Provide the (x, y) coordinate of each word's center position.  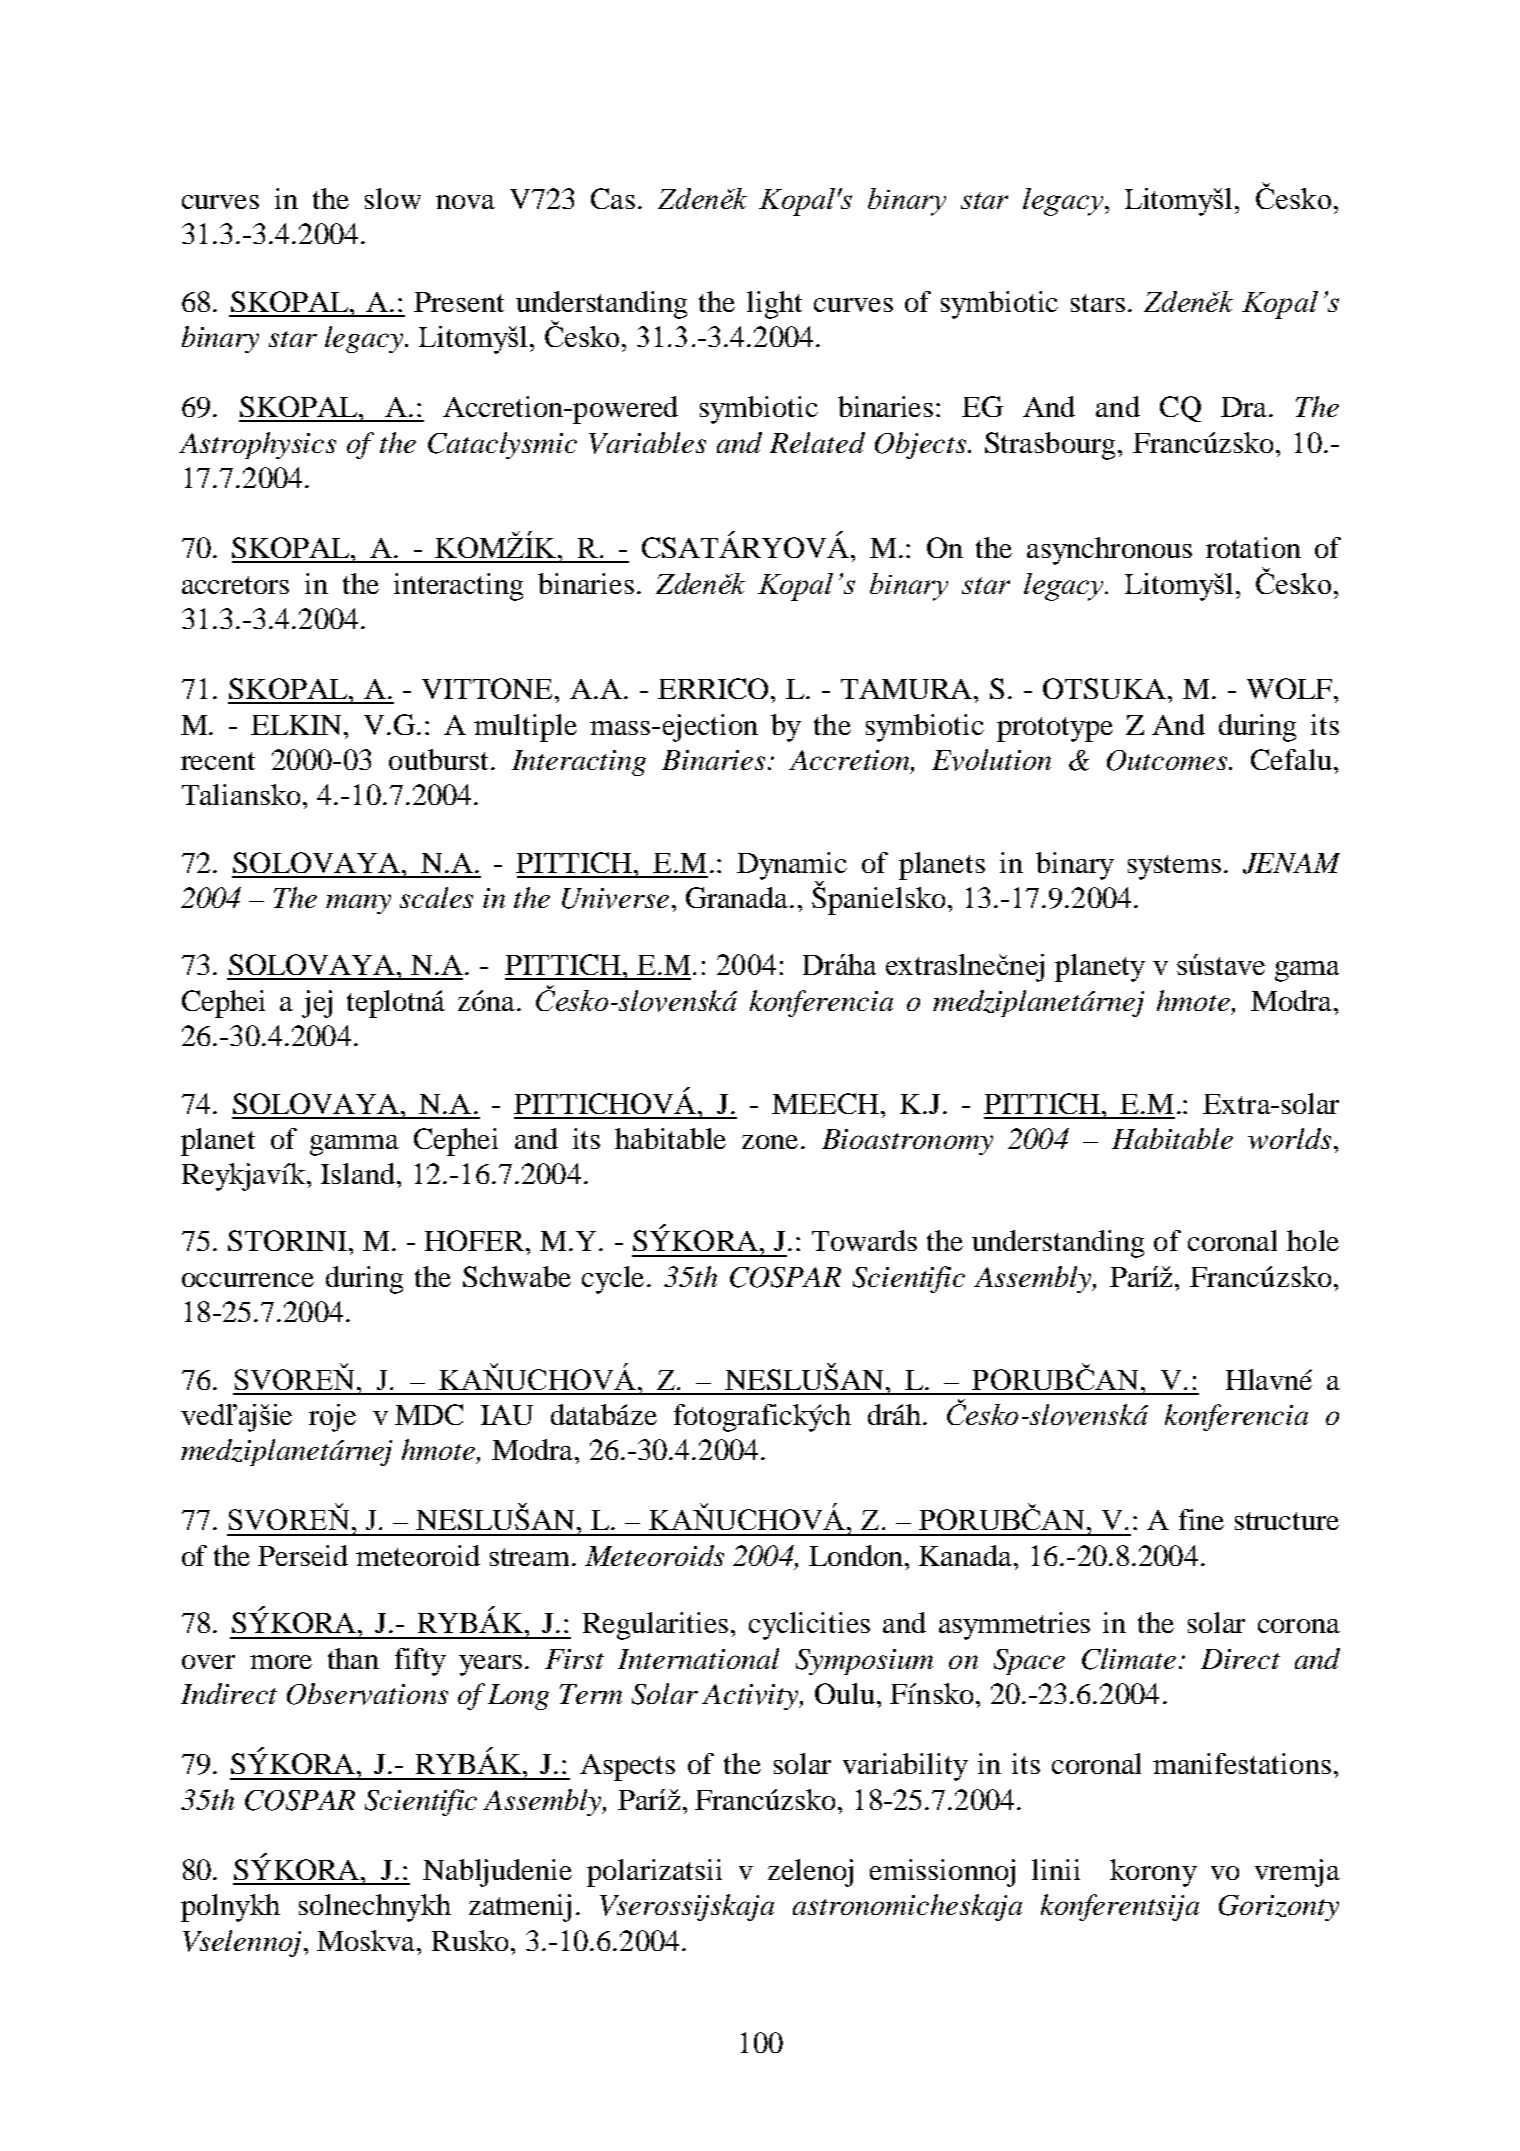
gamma (354, 1145)
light (774, 305)
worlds (1289, 1138)
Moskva (367, 1940)
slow (393, 198)
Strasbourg (1050, 446)
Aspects (627, 1767)
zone (772, 1142)
